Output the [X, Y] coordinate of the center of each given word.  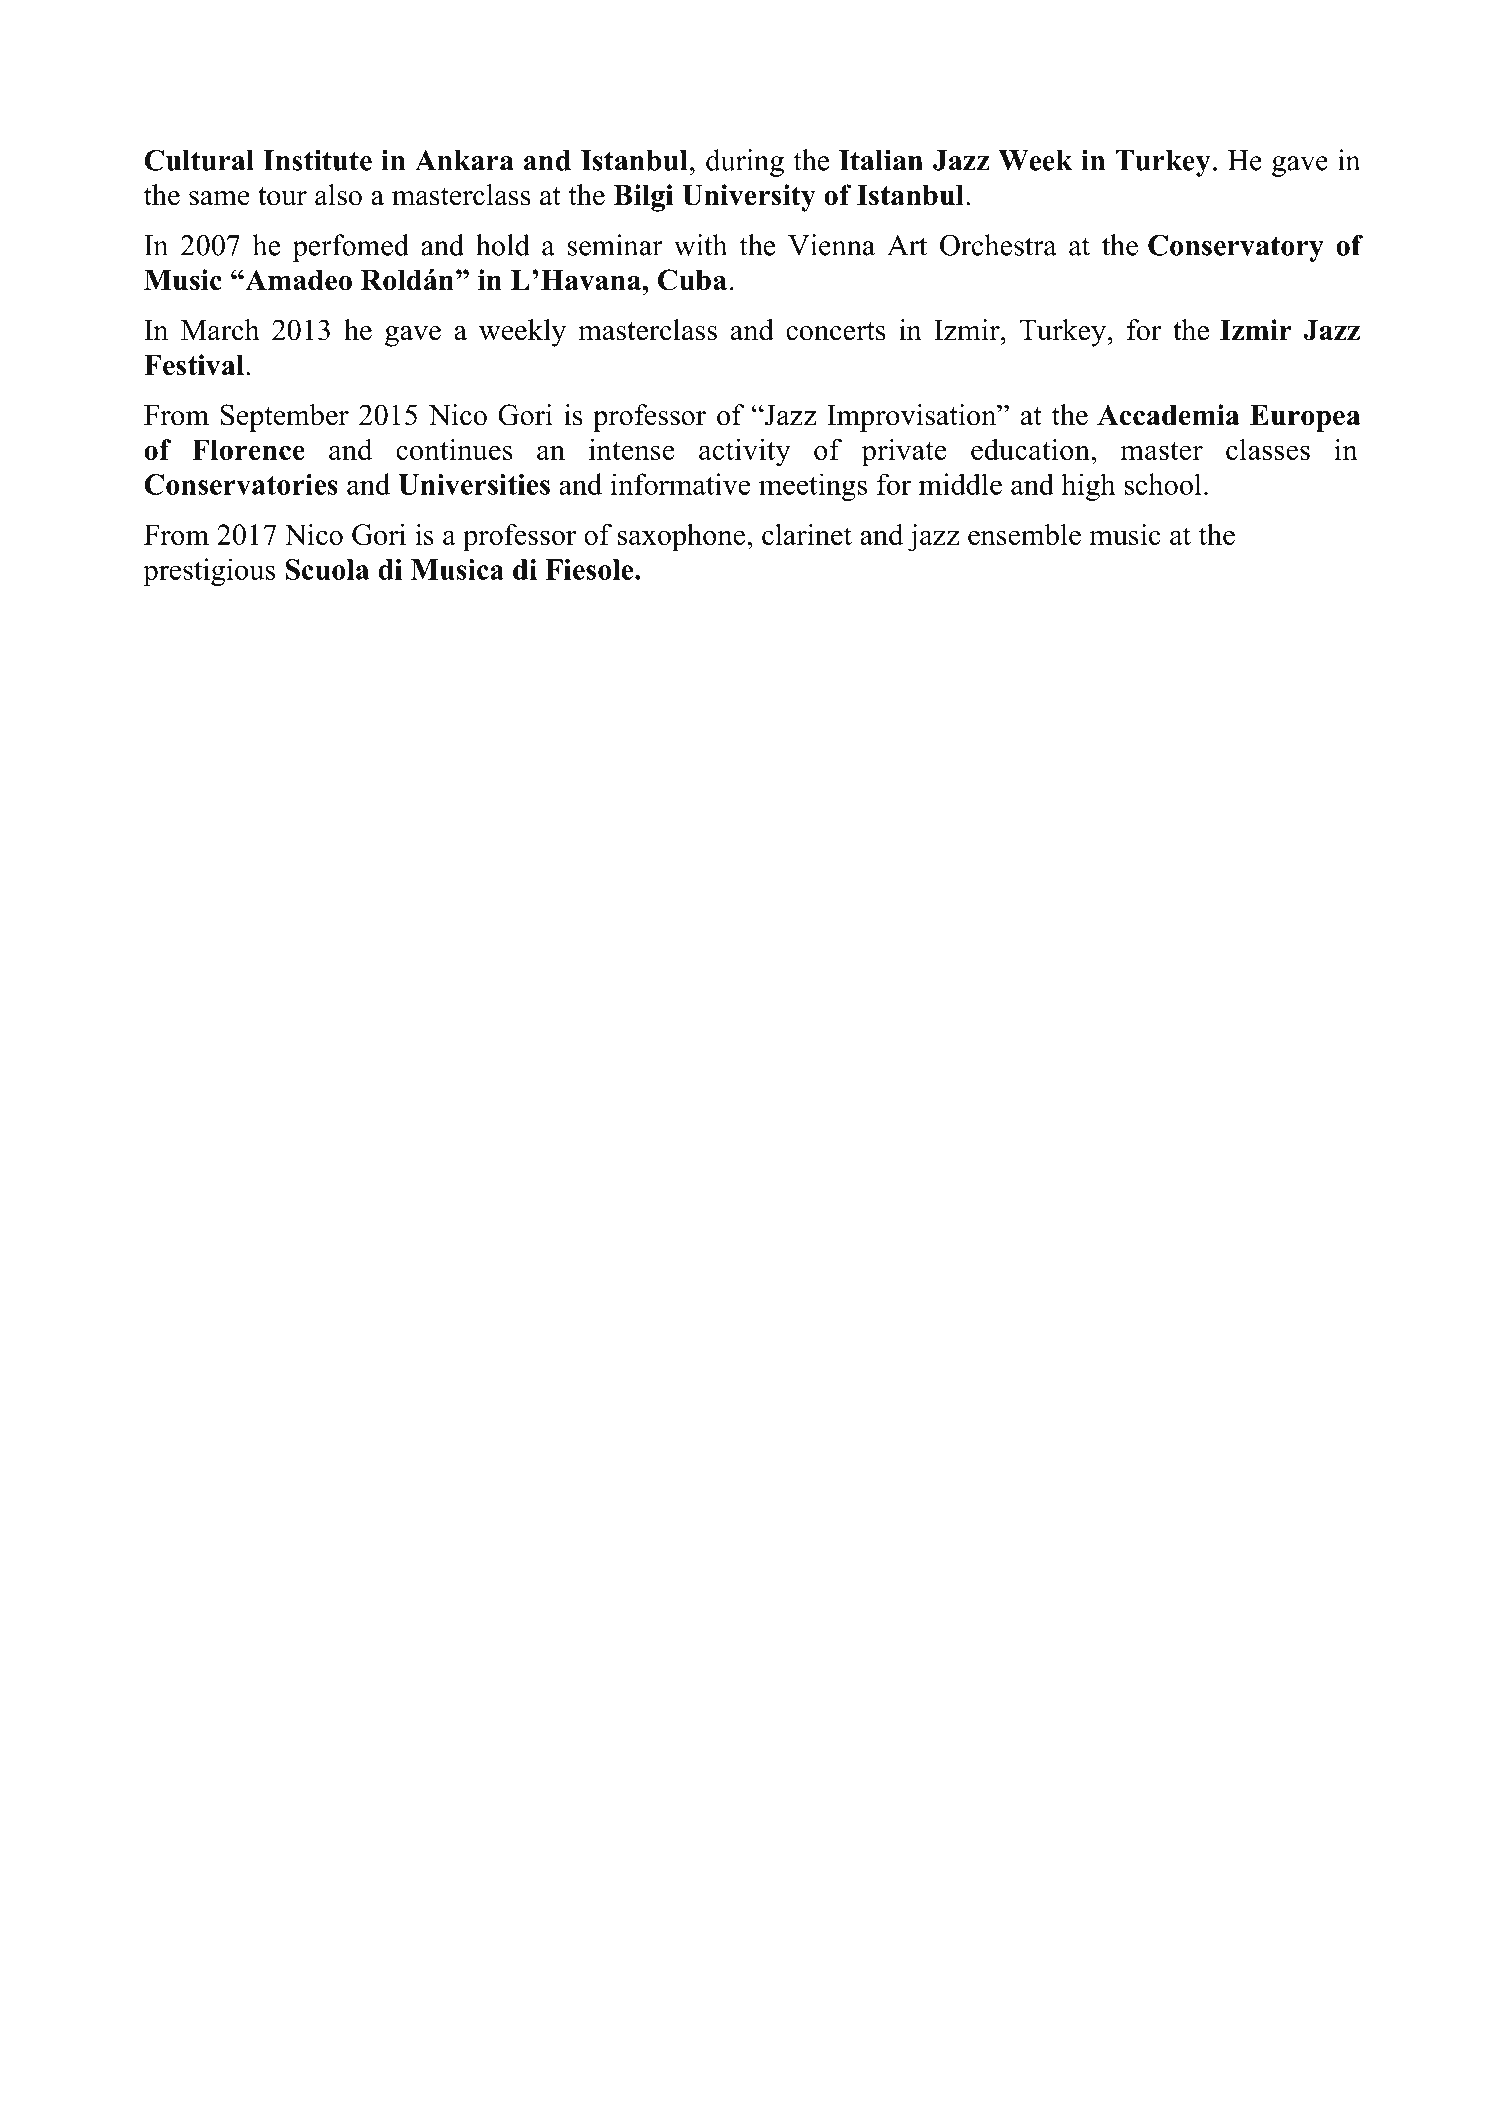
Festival [194, 365]
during [745, 163]
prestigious [209, 572]
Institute [317, 160]
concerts [836, 331]
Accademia [1168, 415]
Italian [881, 160]
